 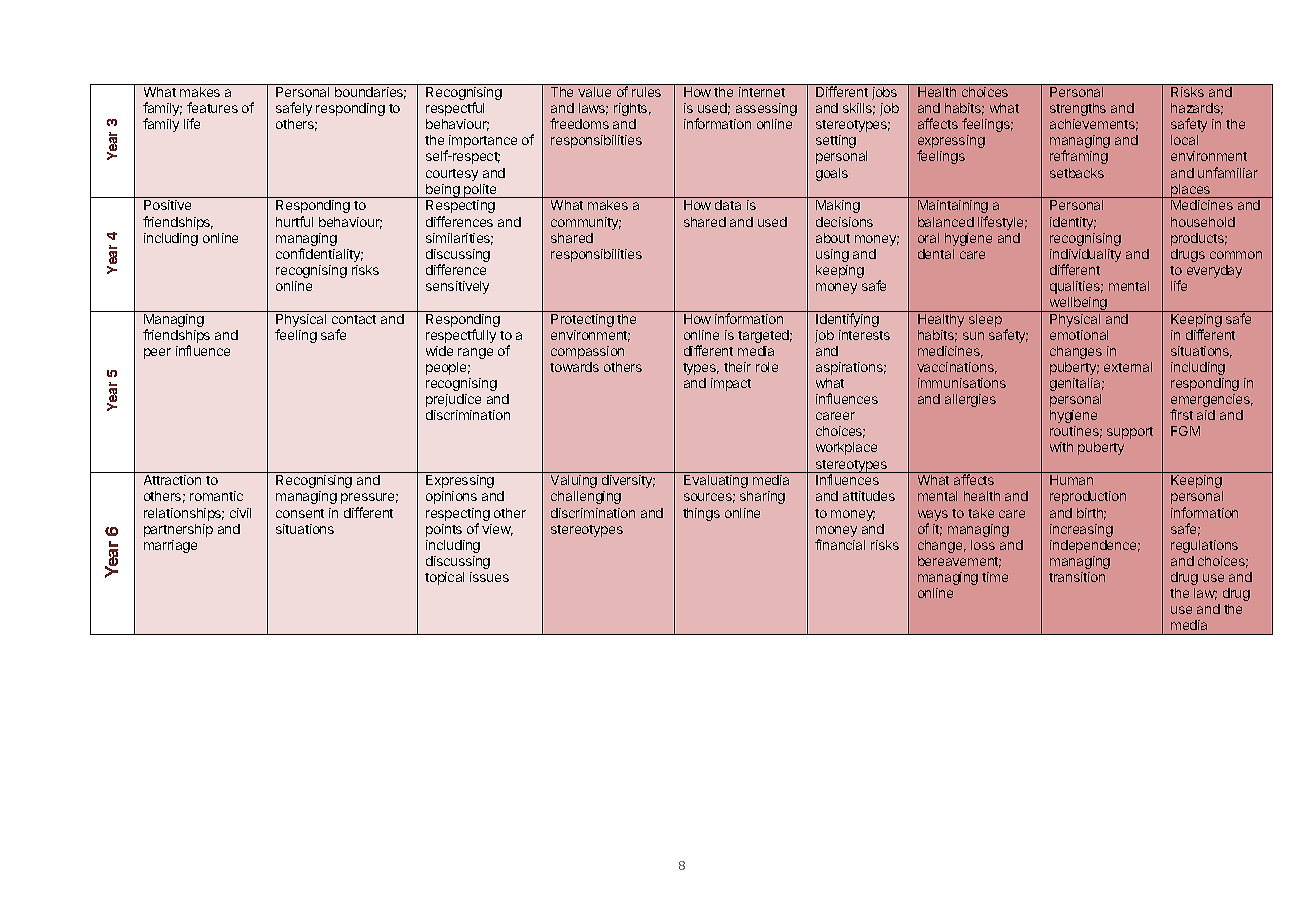 What do you see at coordinates (846, 448) in the screenshot?
I see `workplace` at bounding box center [846, 448].
